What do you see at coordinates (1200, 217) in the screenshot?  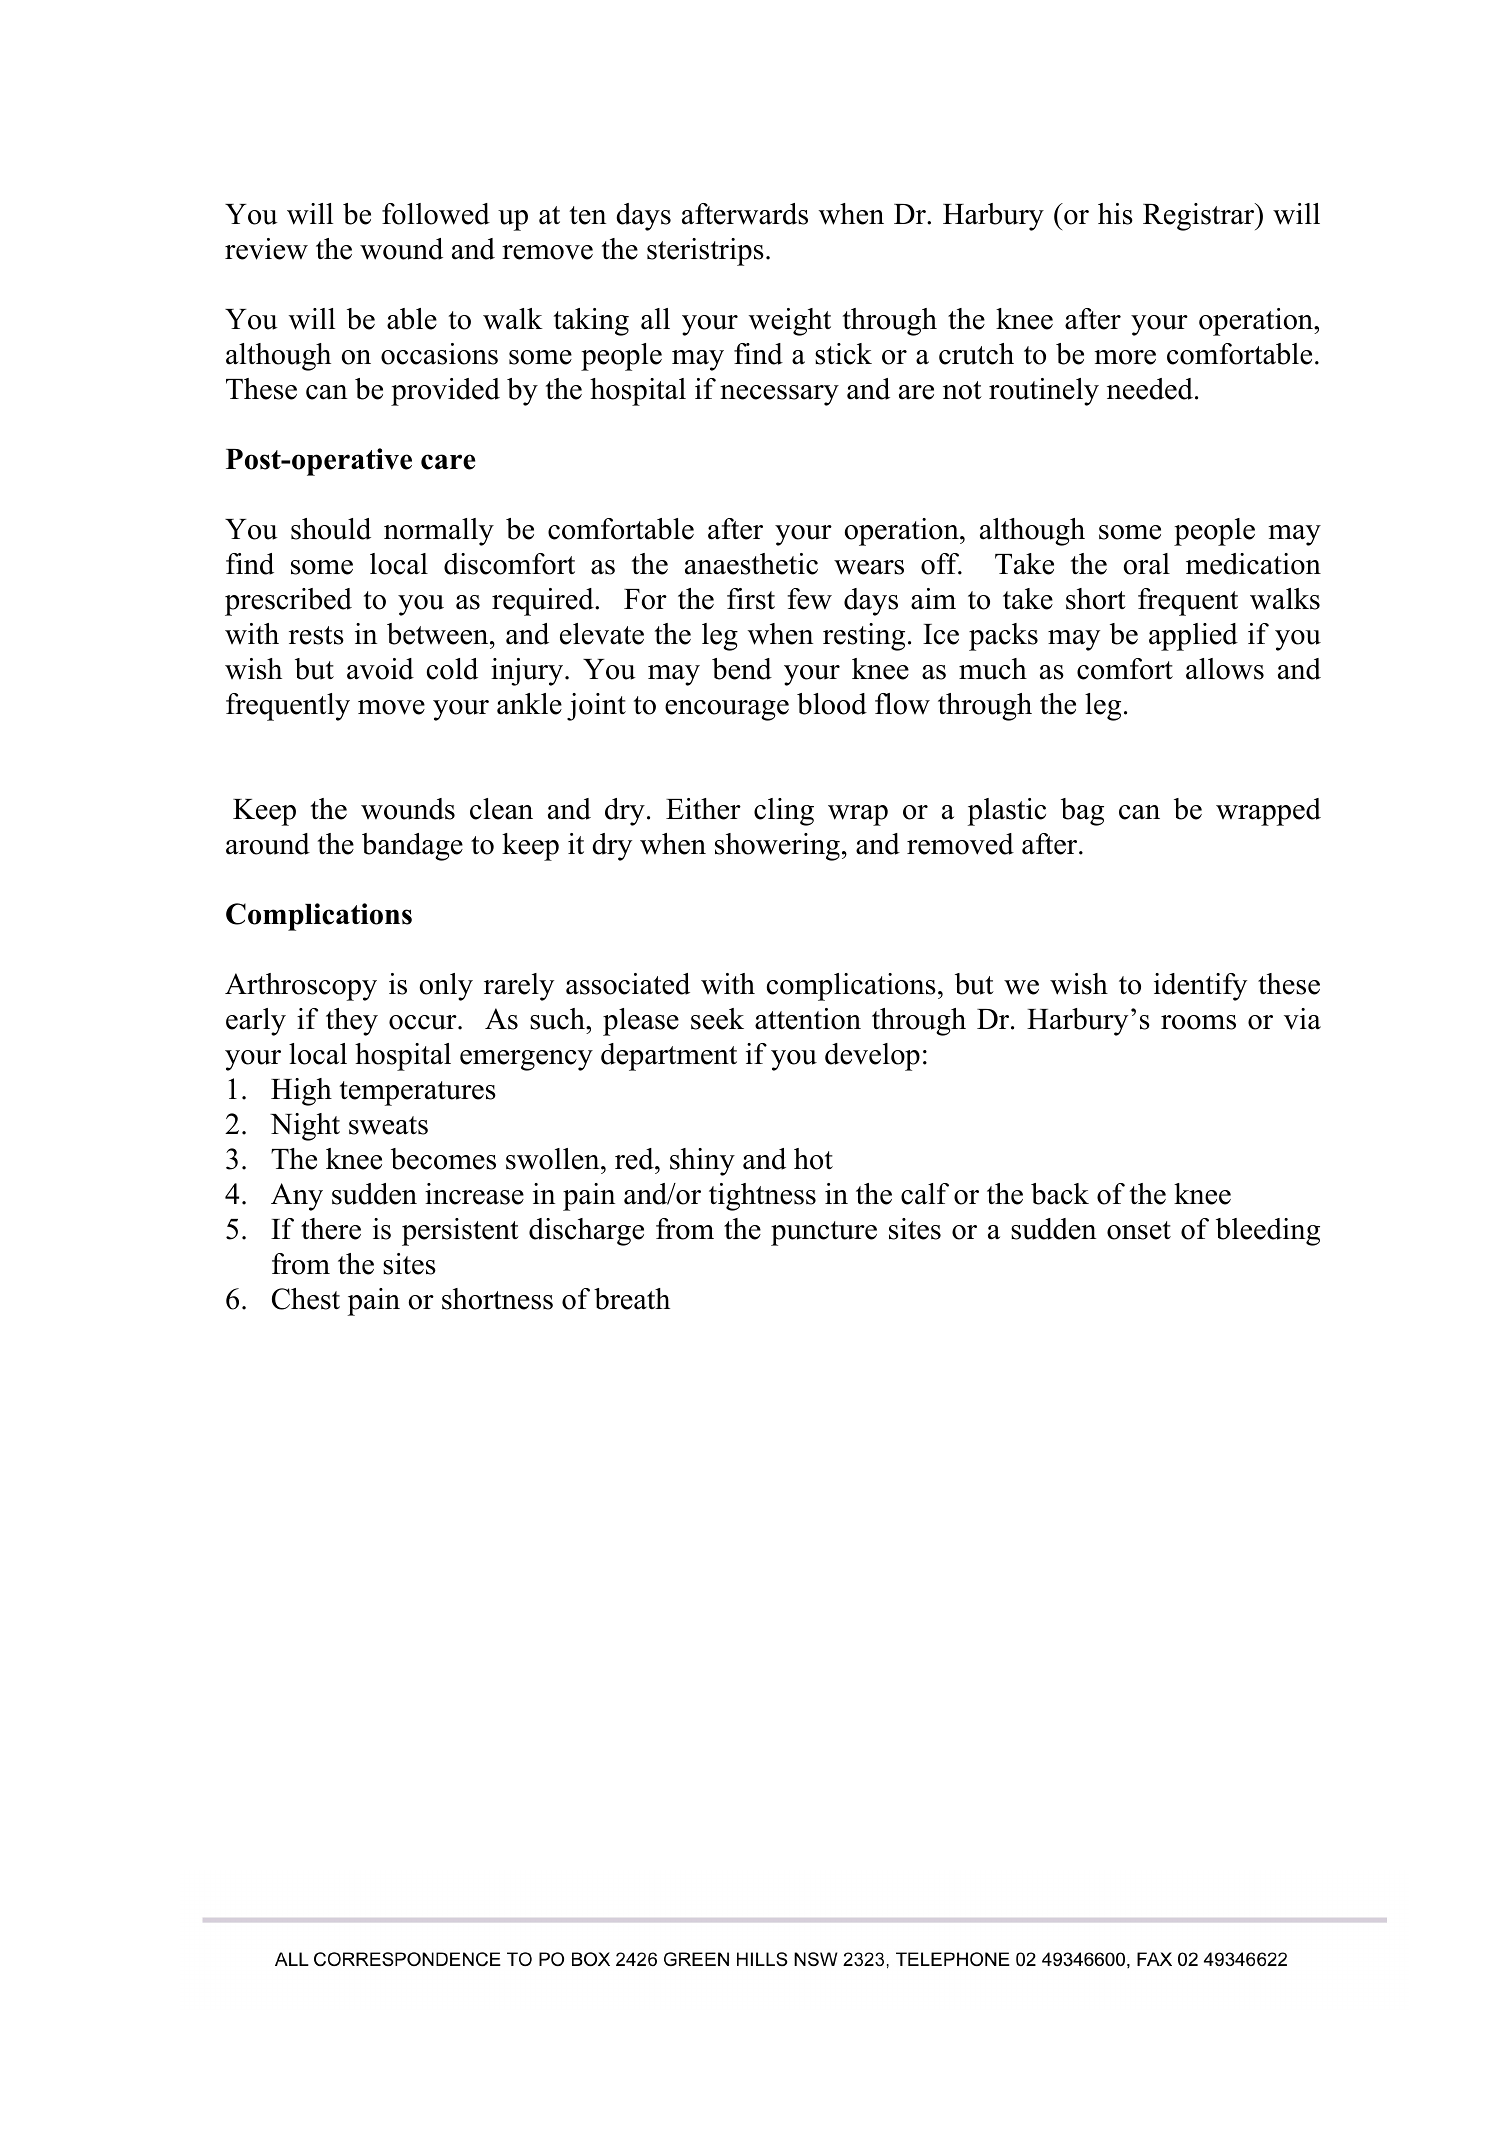 I see `Registrar` at bounding box center [1200, 217].
